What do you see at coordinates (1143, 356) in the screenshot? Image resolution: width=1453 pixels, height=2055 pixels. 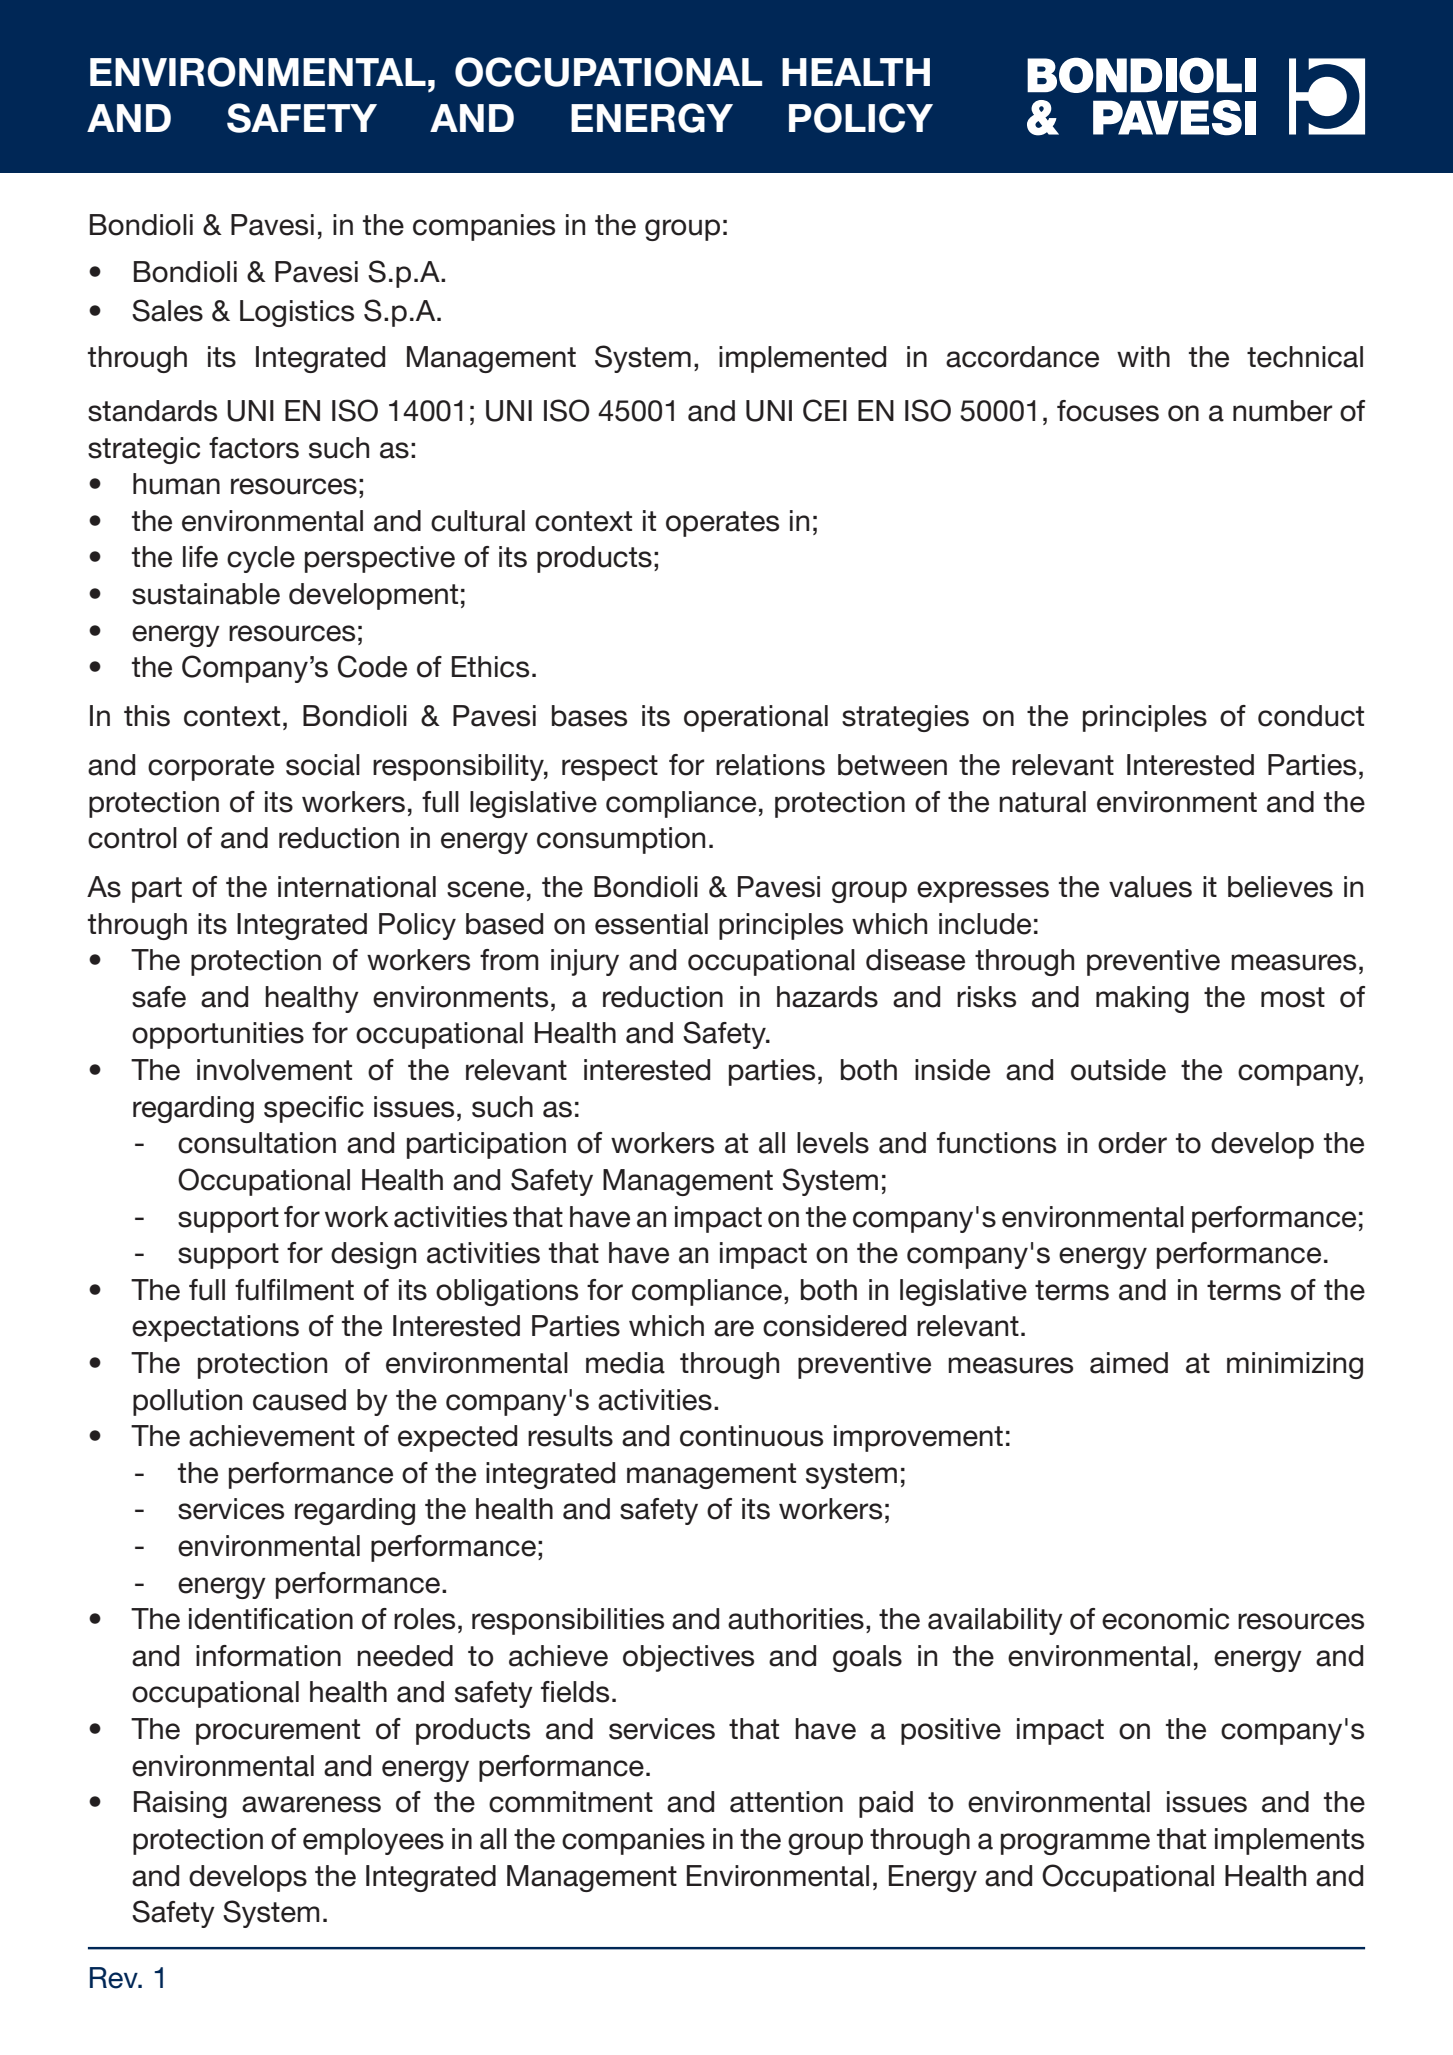 I see `with` at bounding box center [1143, 356].
